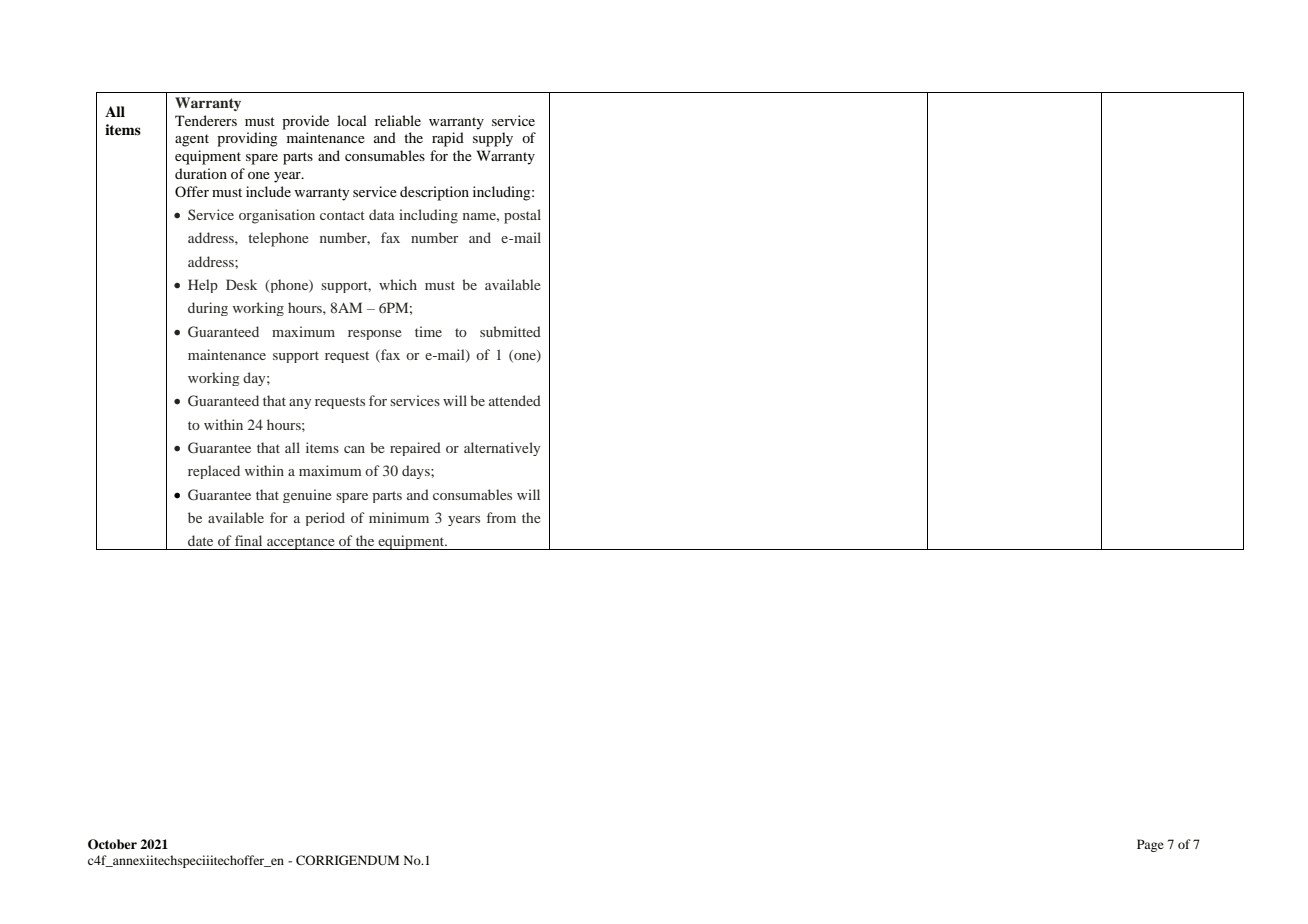 This screenshot has width=1308, height=924. Describe the element at coordinates (502, 449) in the screenshot. I see `alternatively` at that location.
